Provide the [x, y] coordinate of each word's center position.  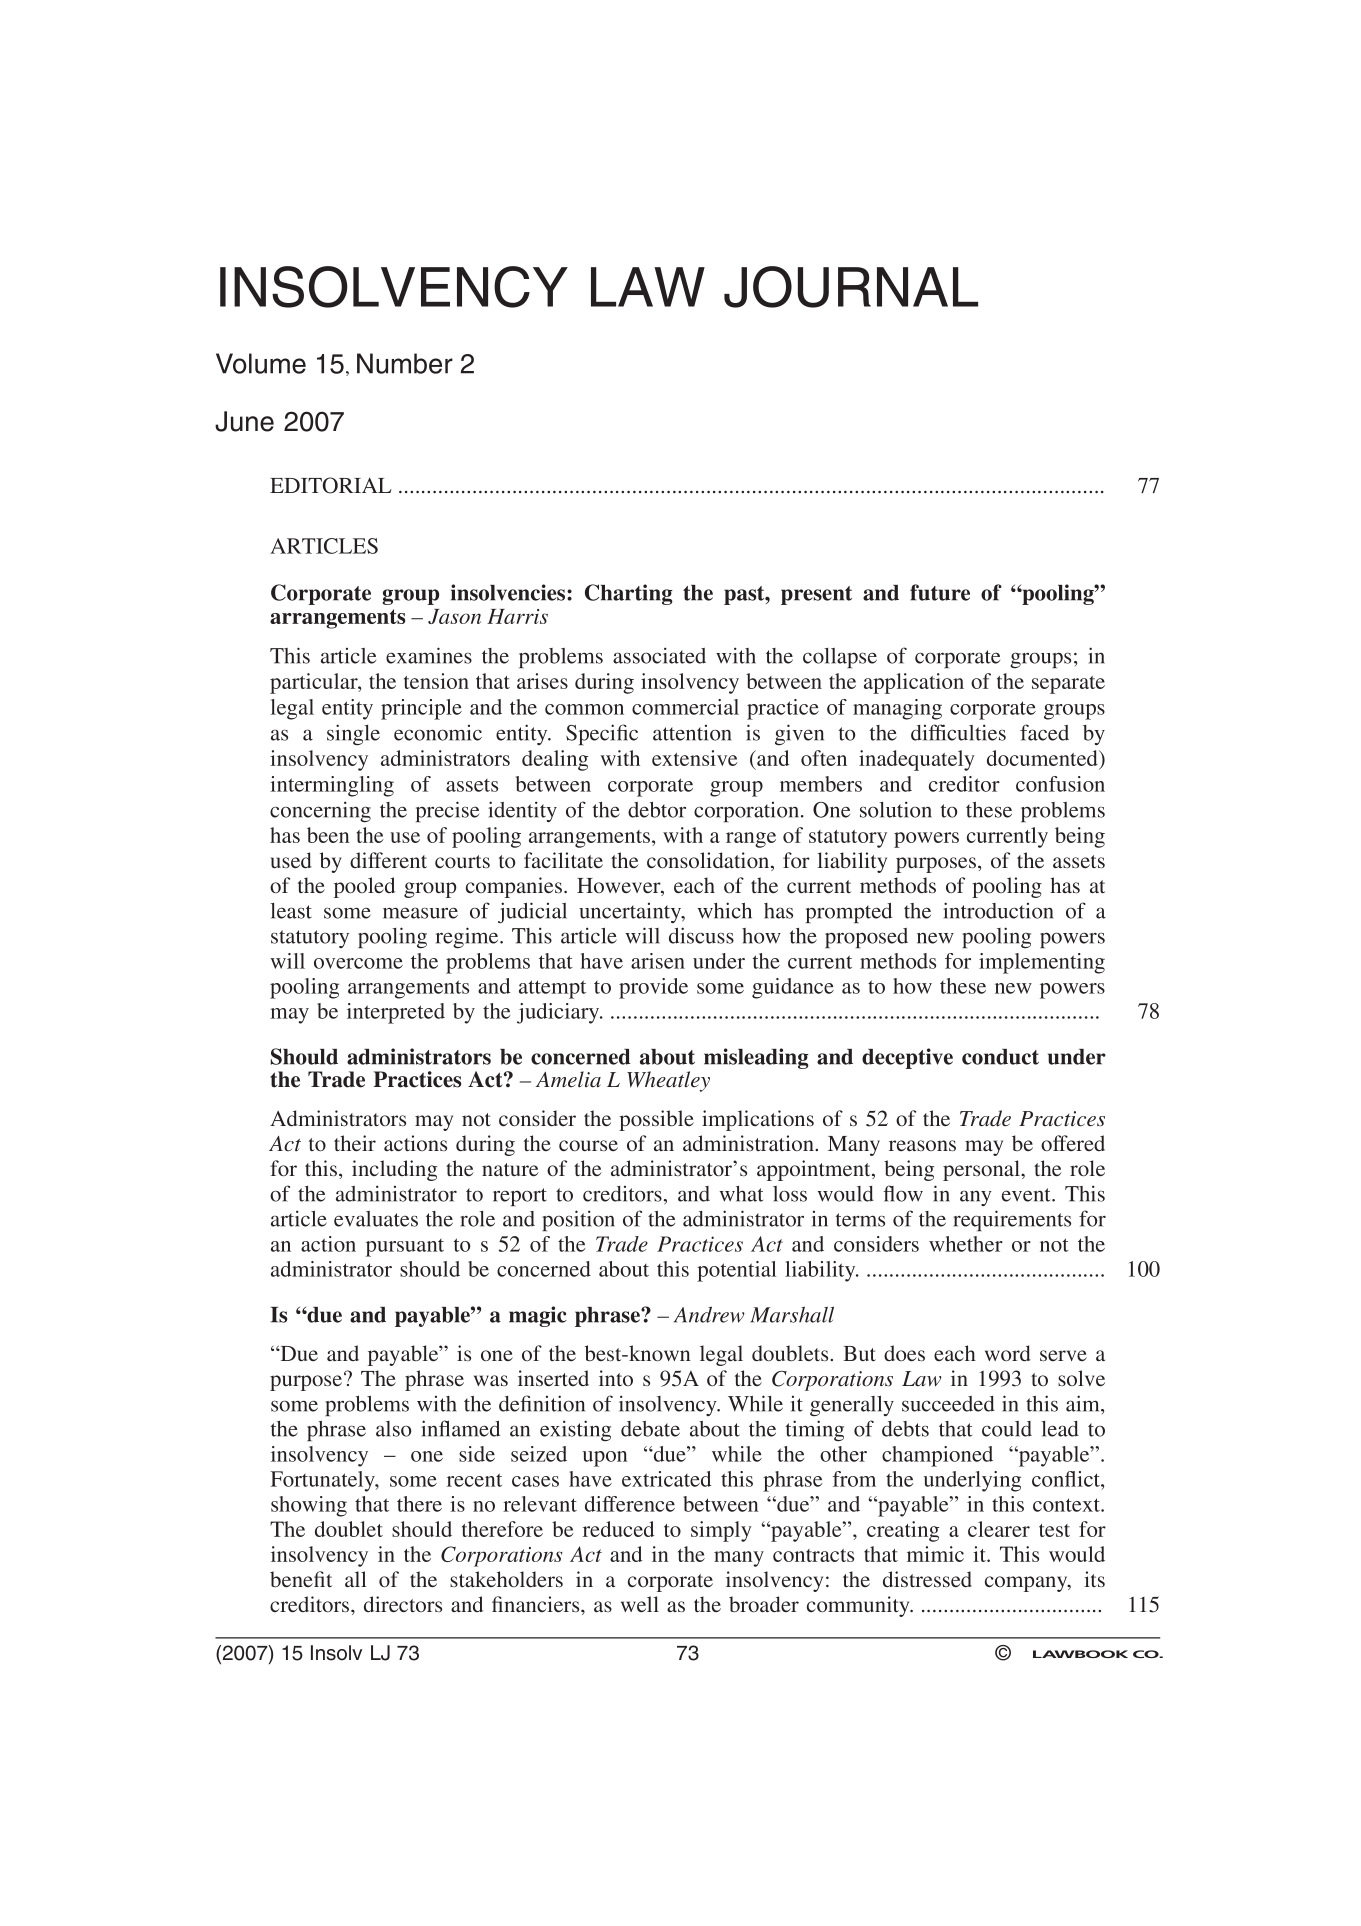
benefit [301, 1579]
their [355, 1143]
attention [692, 733]
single [353, 734]
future [940, 592]
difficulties [958, 732]
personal [982, 1170]
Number [405, 363]
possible [656, 1120]
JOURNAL [851, 287]
